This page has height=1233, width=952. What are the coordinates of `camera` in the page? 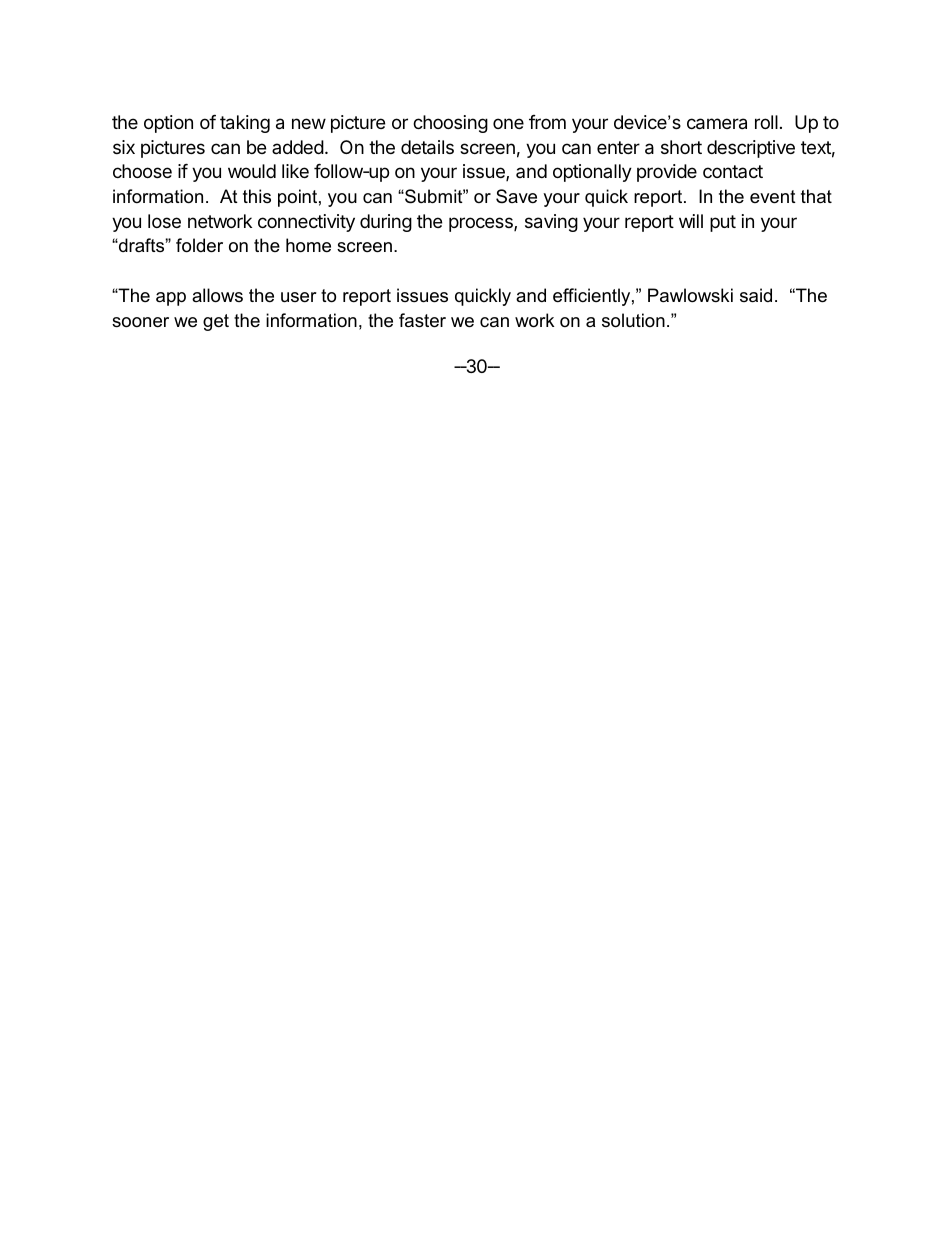 It's located at (717, 124).
